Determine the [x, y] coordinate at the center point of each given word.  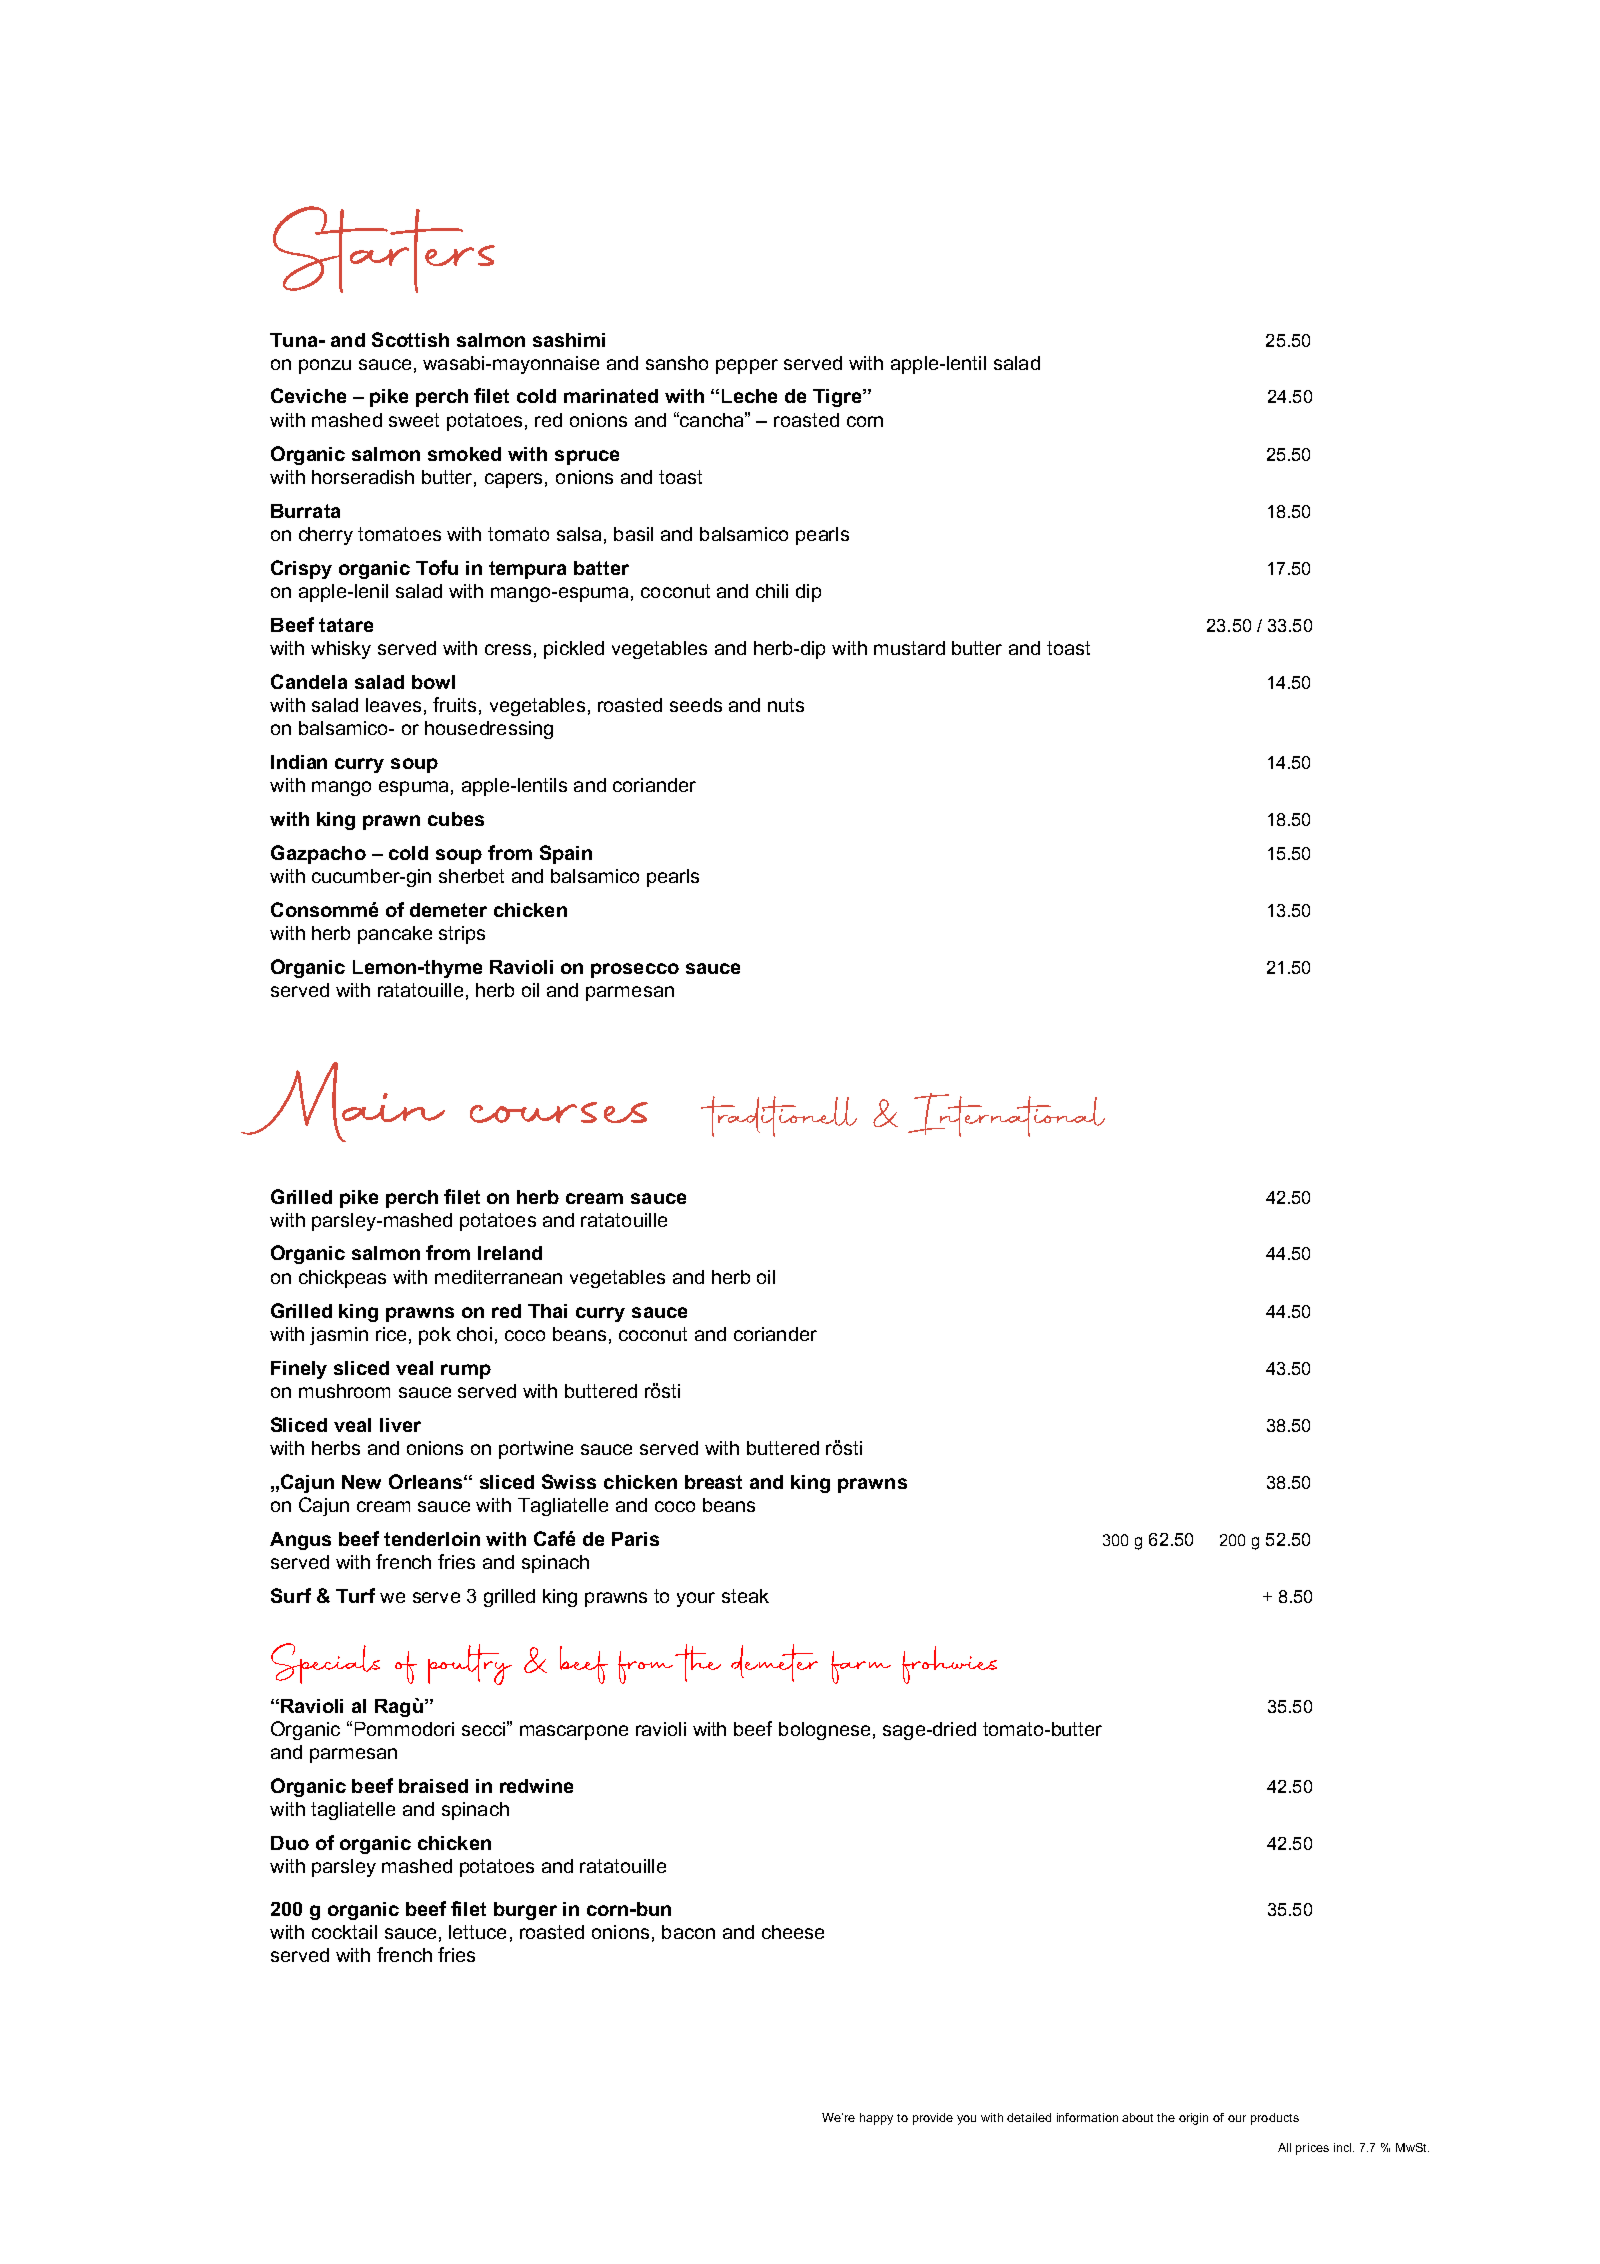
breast [713, 1482]
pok [435, 1336]
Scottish [410, 339]
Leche [749, 396]
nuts [786, 705]
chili [772, 591]
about [1137, 2117]
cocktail [344, 1932]
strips [462, 935]
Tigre [838, 398]
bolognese [824, 1731]
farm [861, 1667]
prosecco [635, 970]
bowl [433, 682]
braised [433, 1786]
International [1006, 1115]
